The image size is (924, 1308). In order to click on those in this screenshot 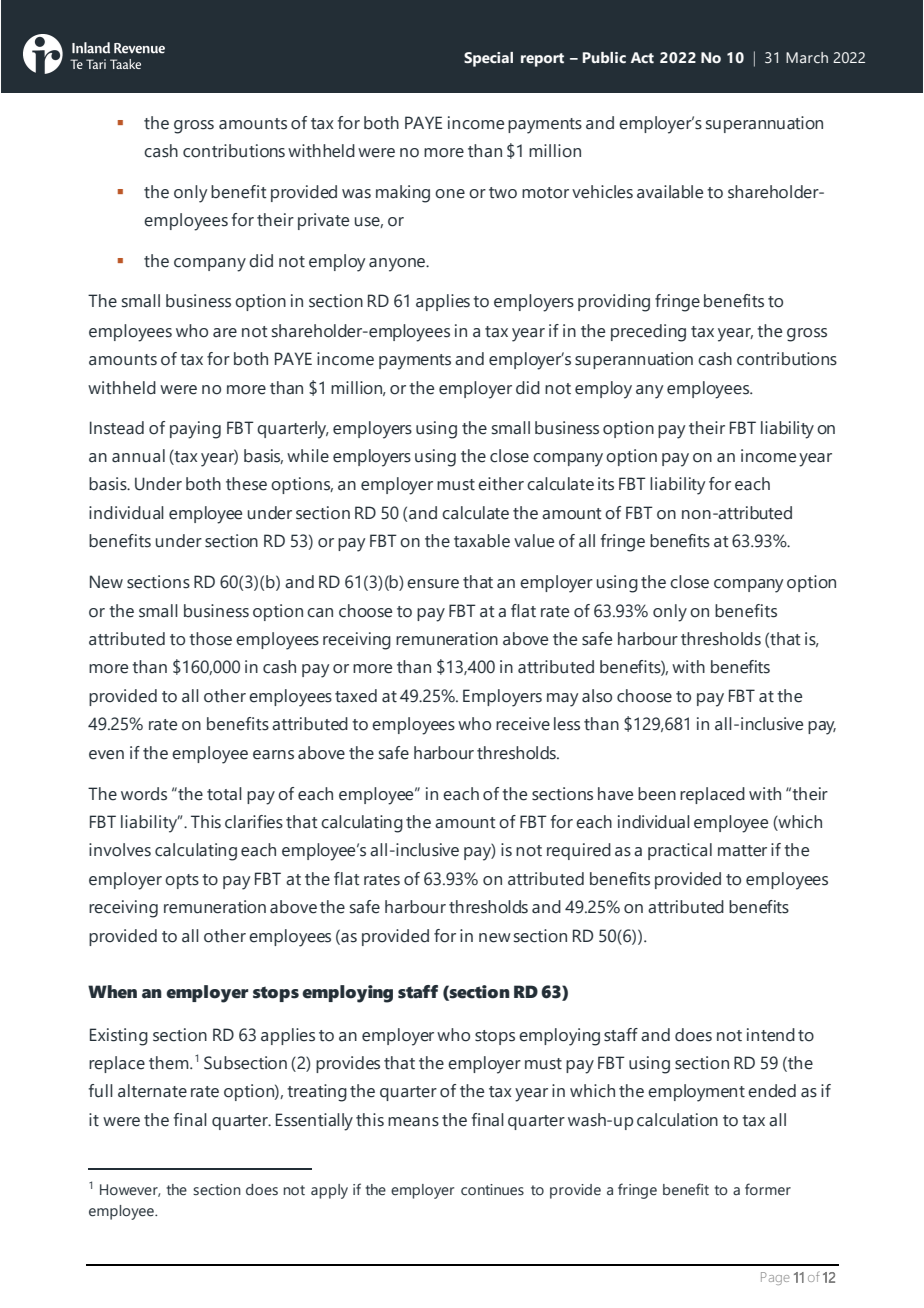, I will do `click(210, 639)`.
